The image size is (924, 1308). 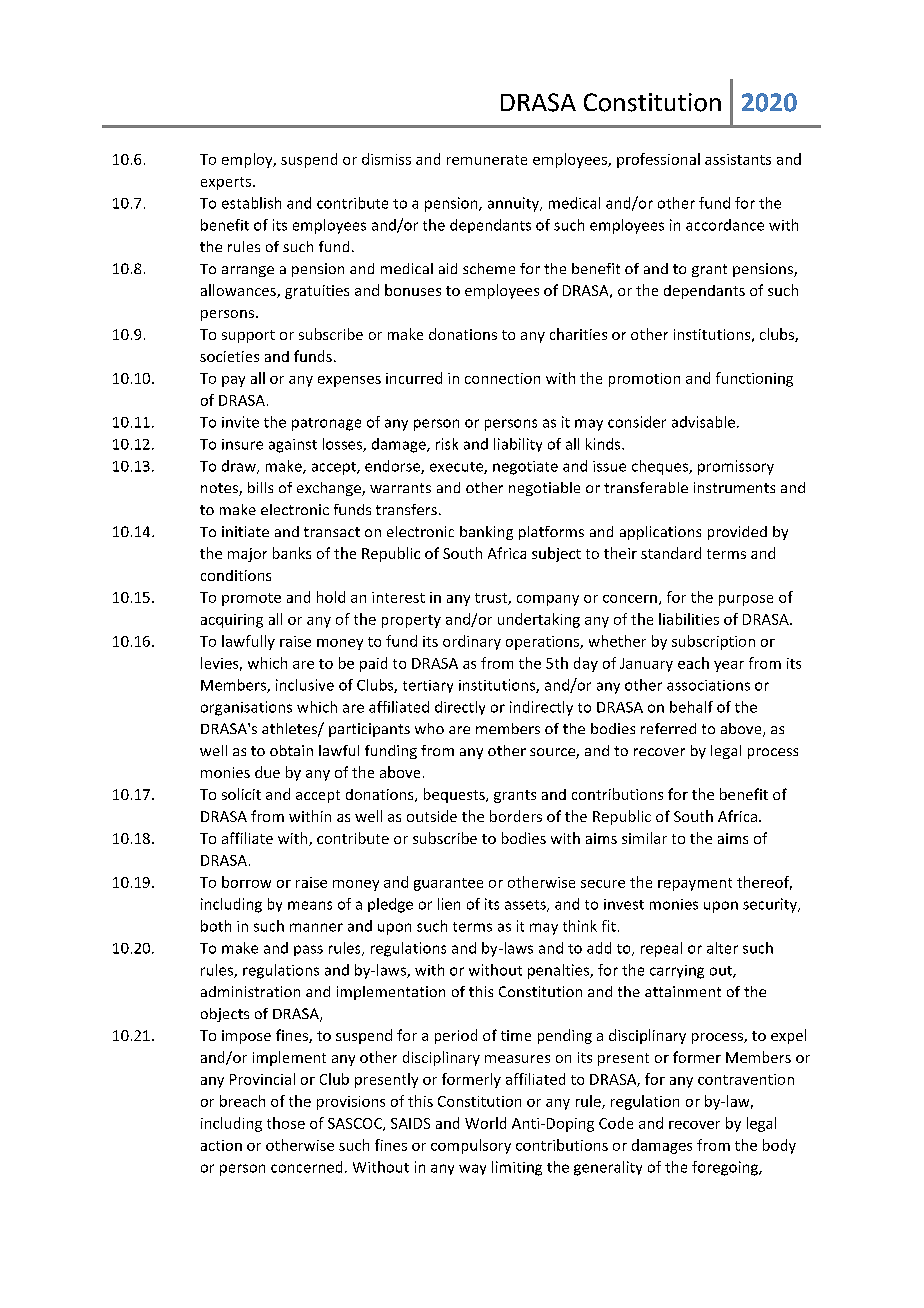 What do you see at coordinates (738, 159) in the document?
I see `assistants` at bounding box center [738, 159].
